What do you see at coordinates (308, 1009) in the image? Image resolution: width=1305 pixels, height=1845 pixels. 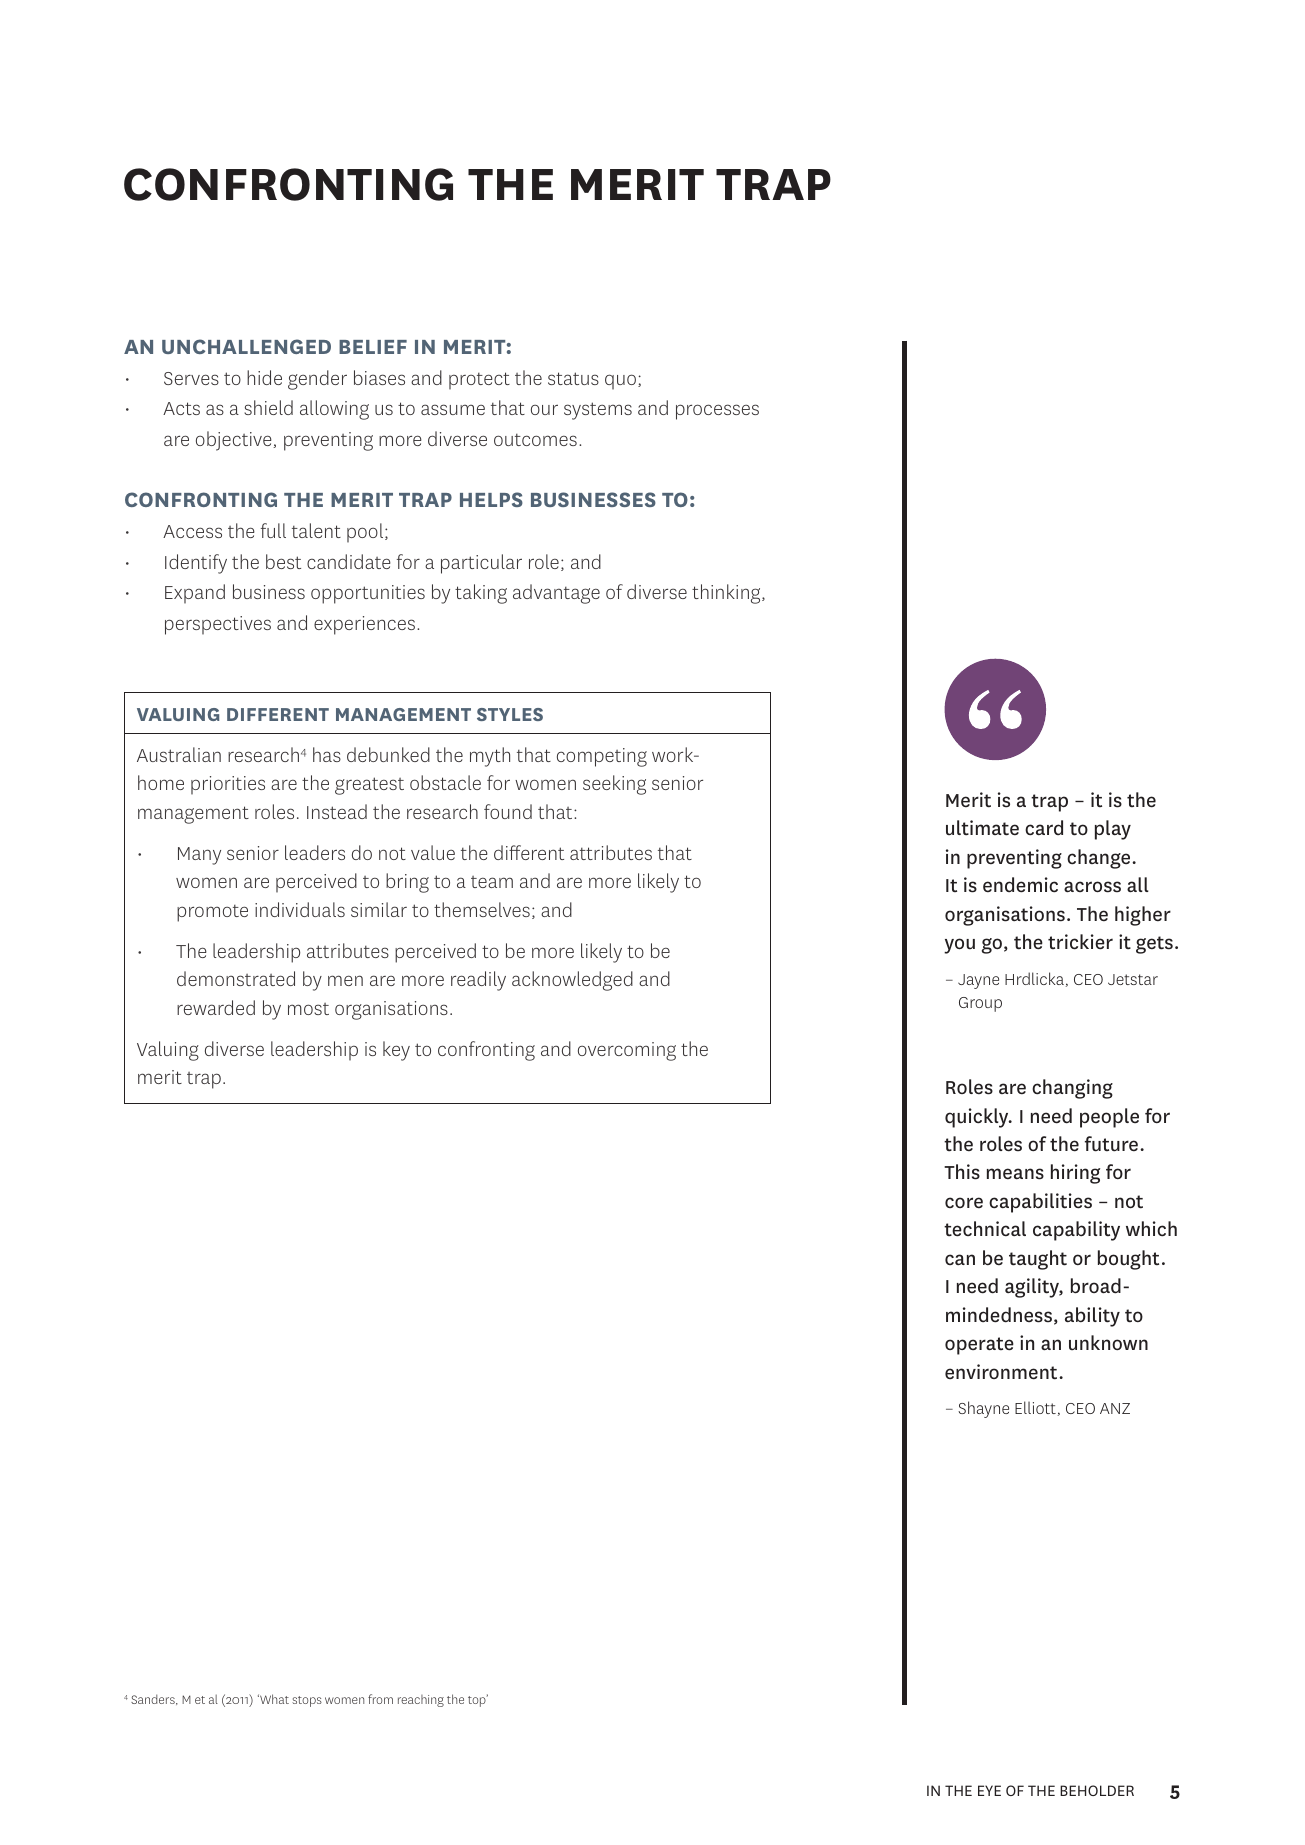 I see `most` at bounding box center [308, 1009].
